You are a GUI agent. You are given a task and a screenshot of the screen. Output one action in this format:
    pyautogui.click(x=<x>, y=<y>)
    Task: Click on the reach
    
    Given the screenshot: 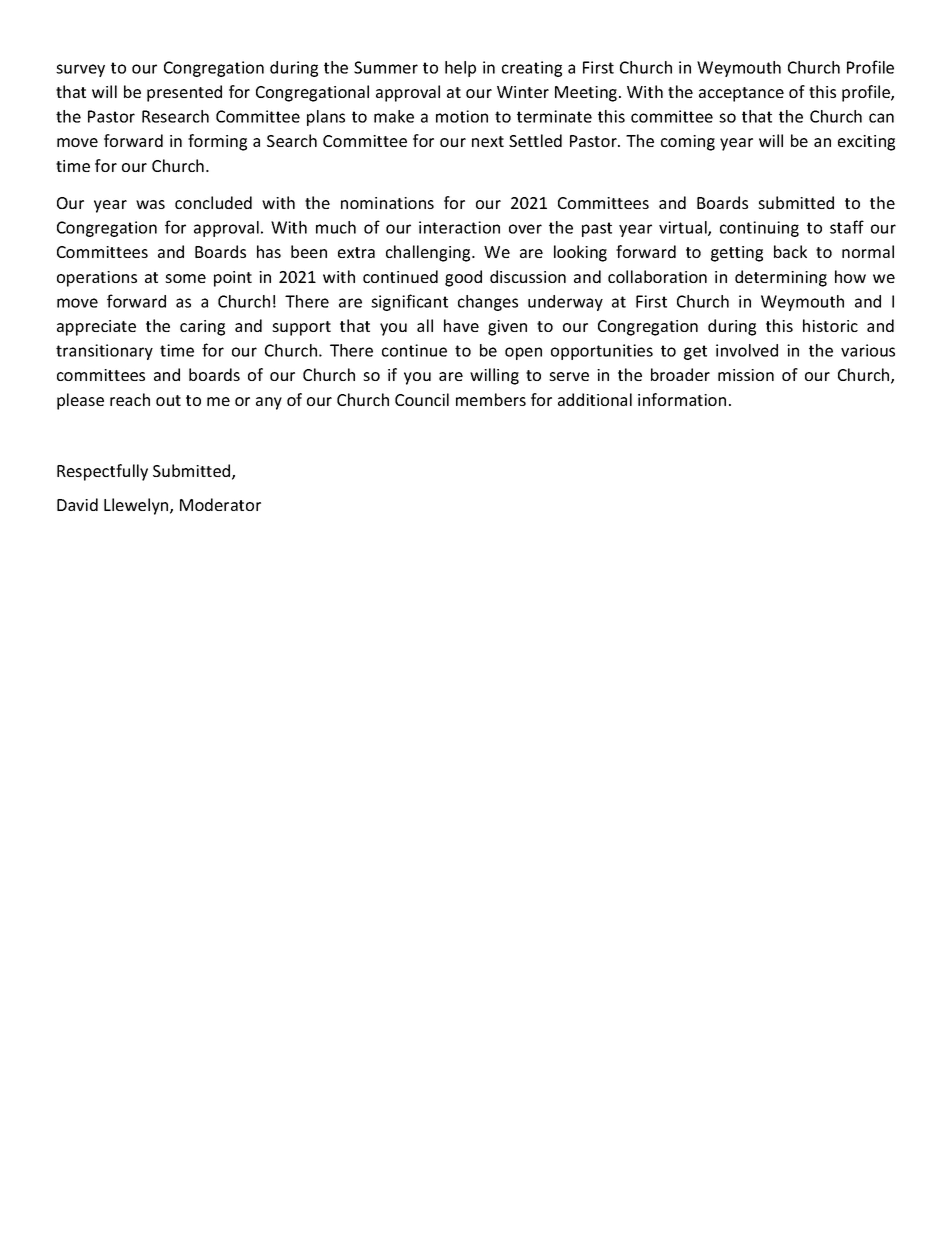 What is the action you would take?
    pyautogui.click(x=130, y=399)
